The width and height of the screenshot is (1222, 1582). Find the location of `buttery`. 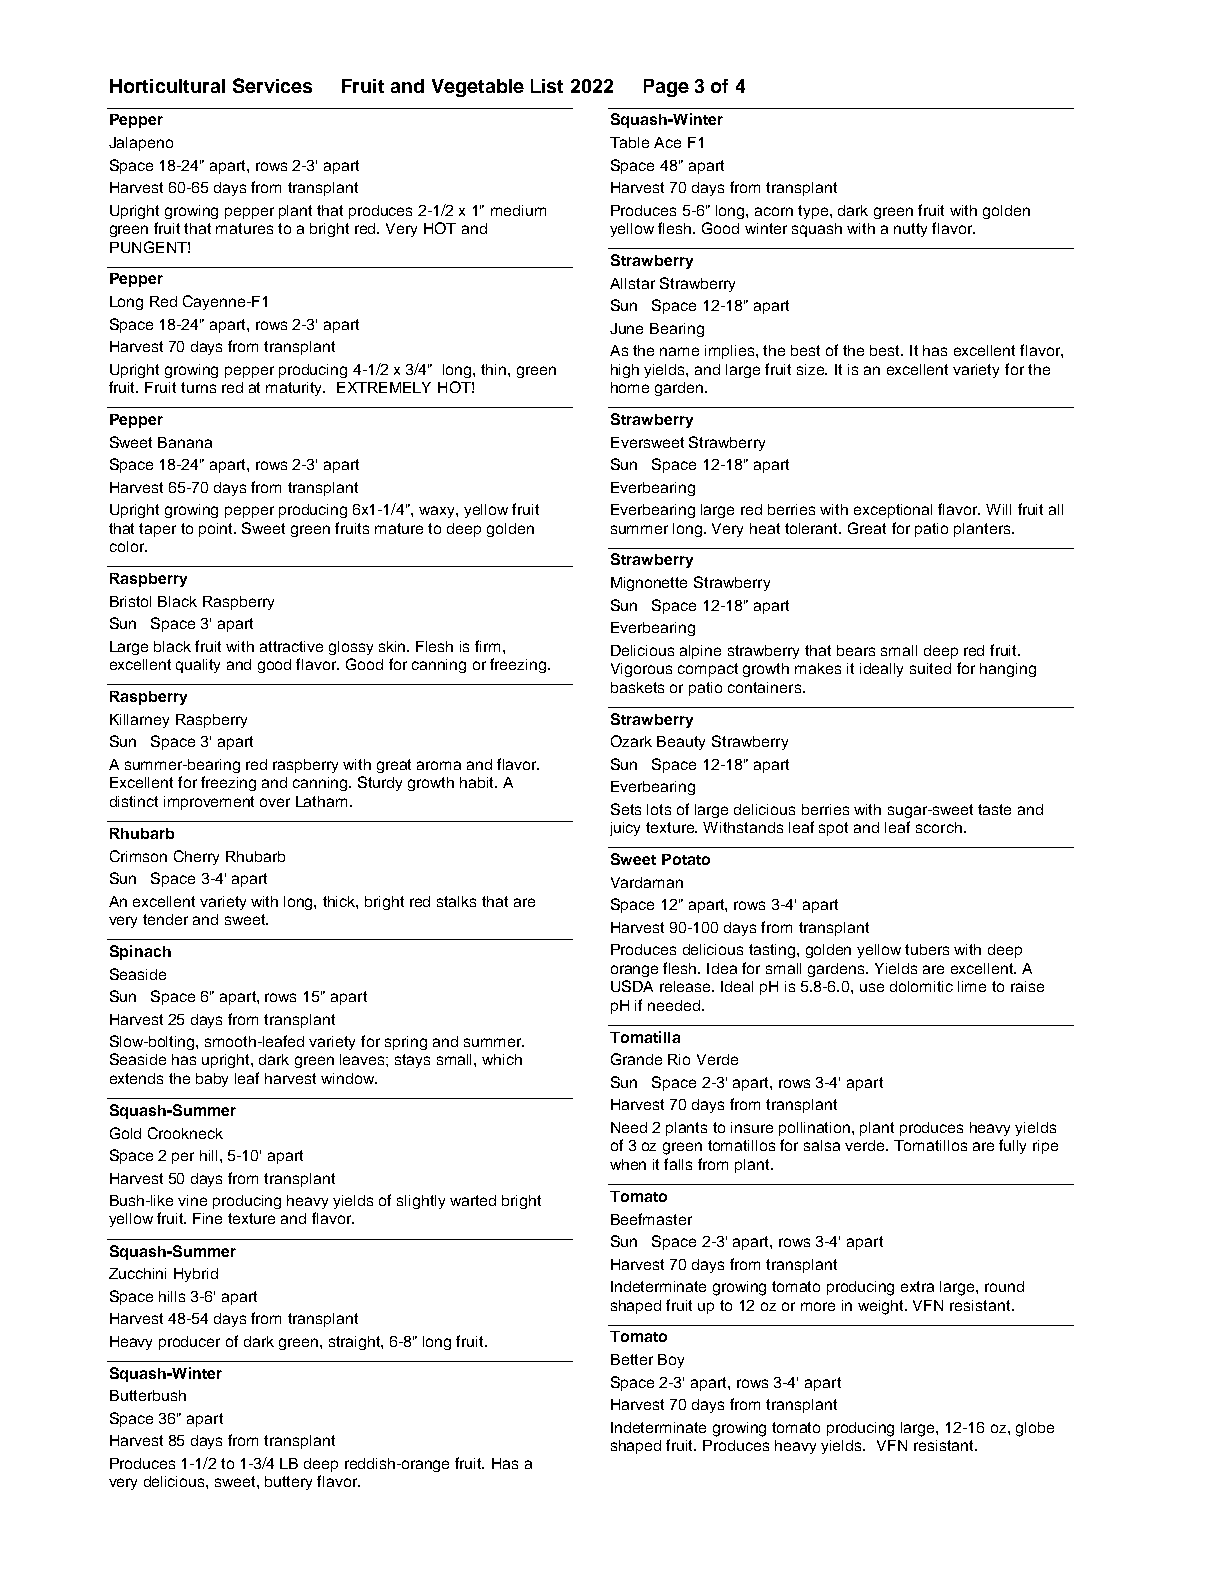

buttery is located at coordinates (288, 1483).
